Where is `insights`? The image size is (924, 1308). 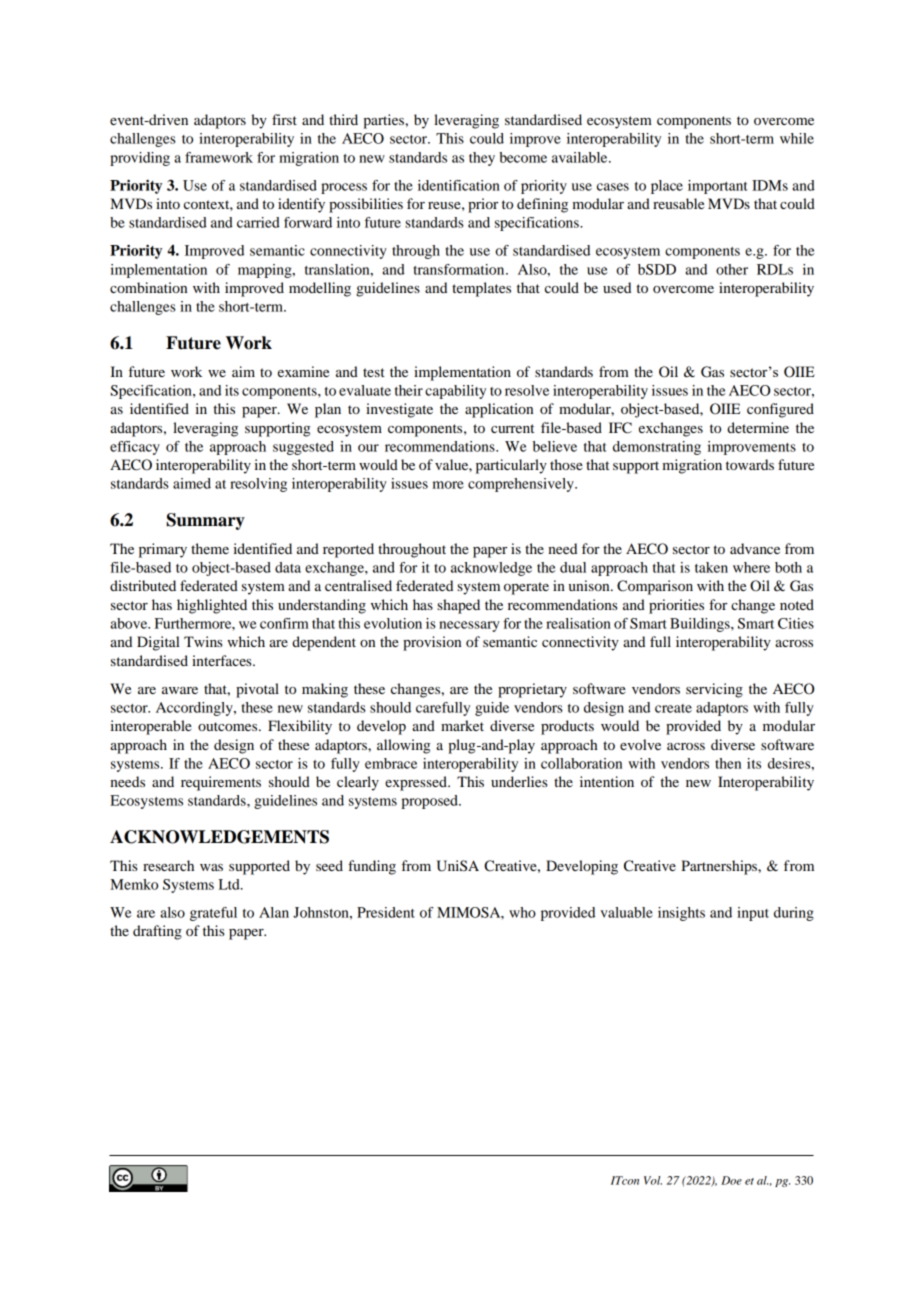 insights is located at coordinates (681, 914).
